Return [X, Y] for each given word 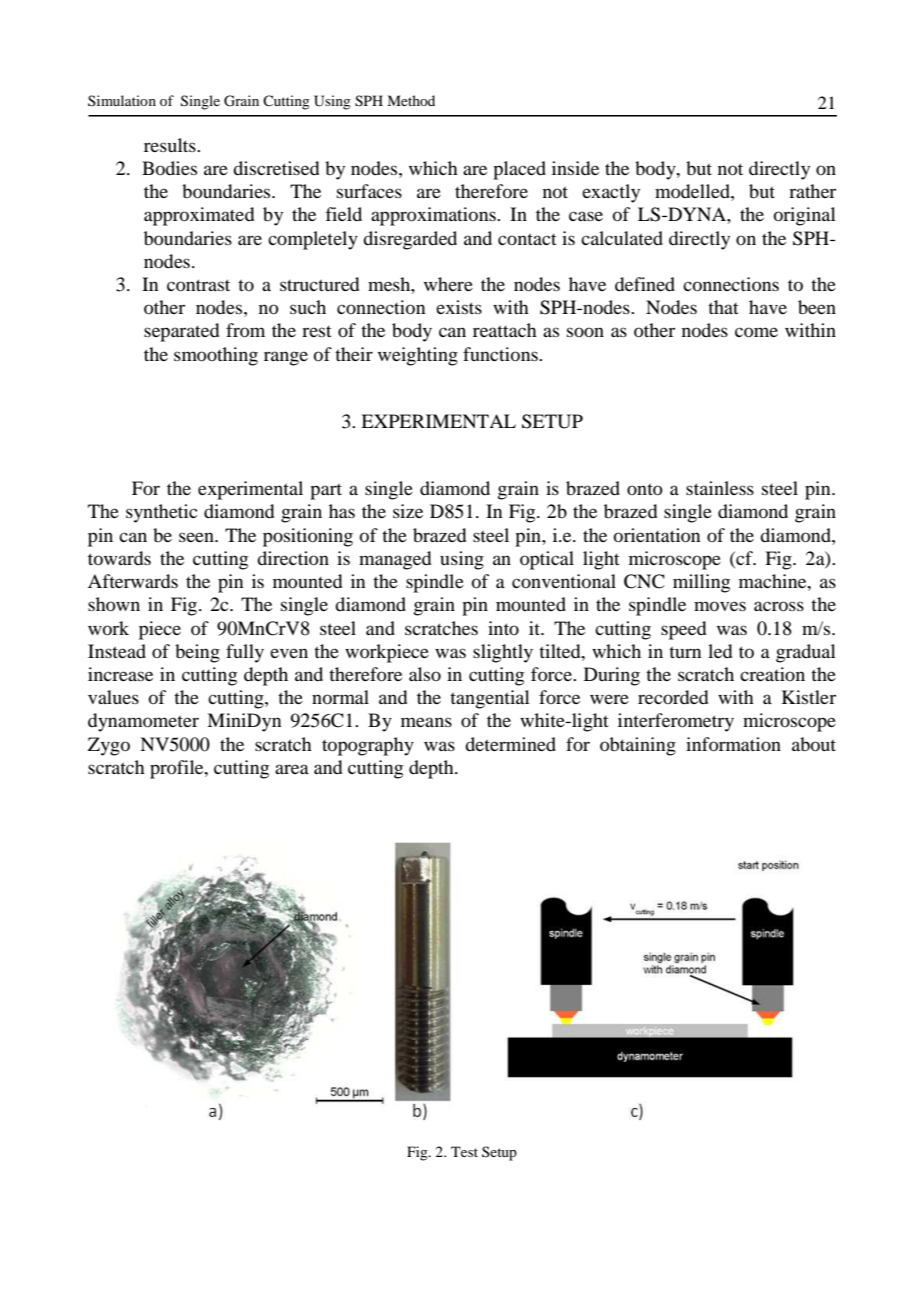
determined [510, 744]
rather [812, 191]
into [503, 628]
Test [464, 1151]
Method [411, 100]
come [756, 332]
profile [178, 769]
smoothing [216, 356]
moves [720, 606]
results [171, 145]
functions [501, 354]
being [197, 653]
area [292, 769]
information [733, 744]
